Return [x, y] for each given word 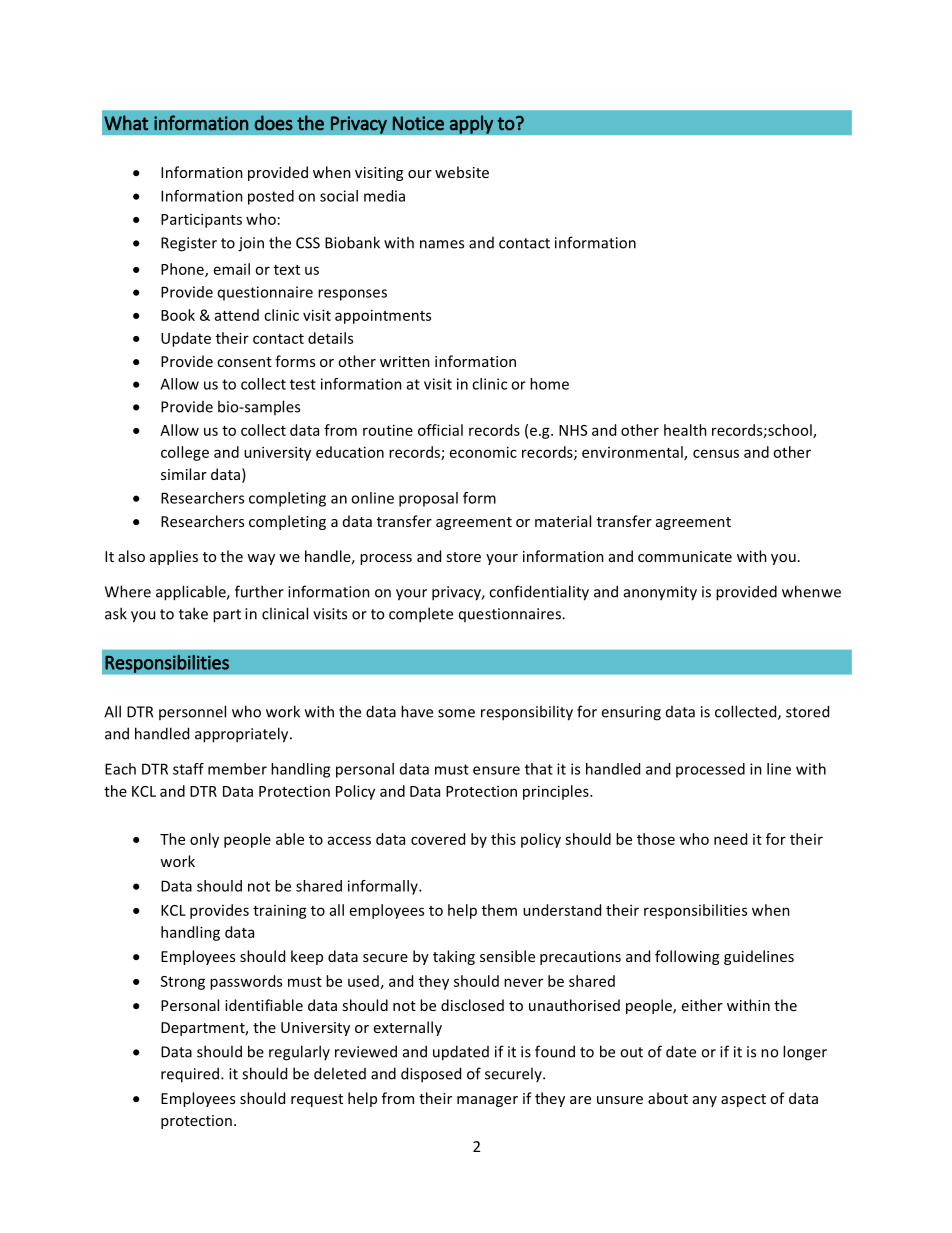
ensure [496, 770]
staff [188, 769]
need [730, 839]
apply [471, 124]
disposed [431, 1075]
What [126, 123]
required [191, 1075]
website [462, 172]
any [705, 1101]
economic [483, 452]
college [185, 453]
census [716, 453]
